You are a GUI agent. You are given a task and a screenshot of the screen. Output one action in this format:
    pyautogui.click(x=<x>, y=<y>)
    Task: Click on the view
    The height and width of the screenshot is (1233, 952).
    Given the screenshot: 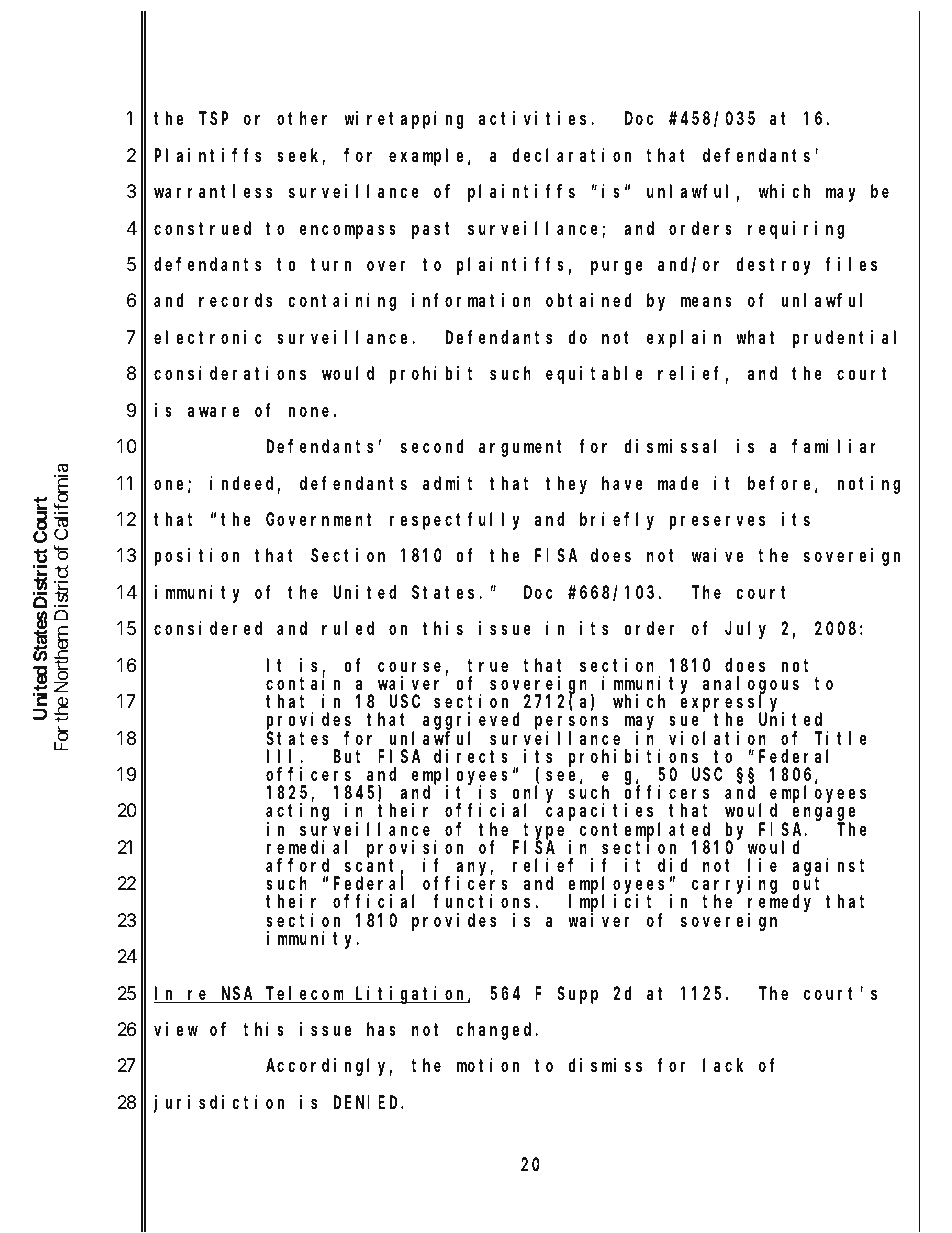 What is the action you would take?
    pyautogui.click(x=176, y=1029)
